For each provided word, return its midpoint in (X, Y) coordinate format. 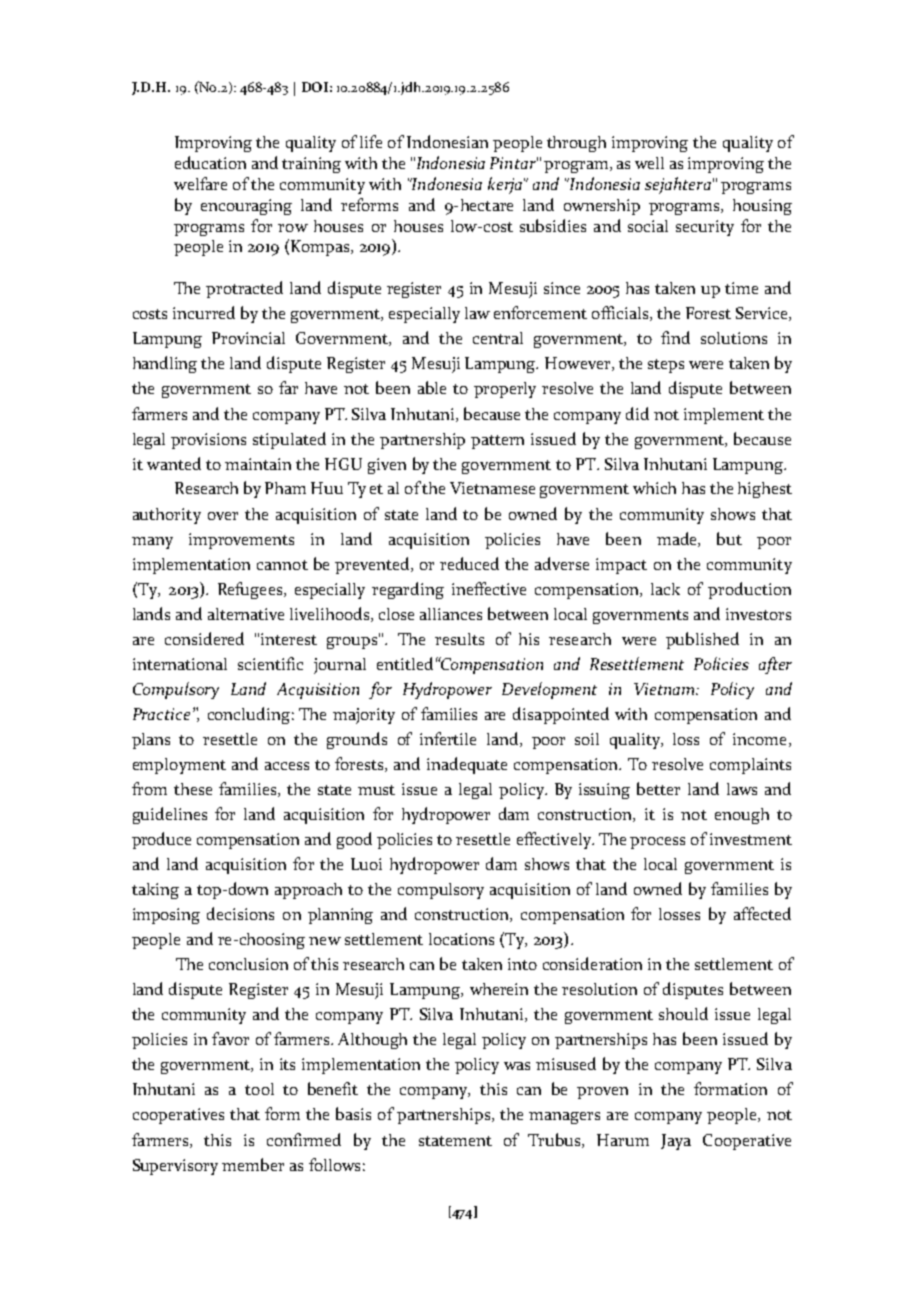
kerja (506, 185)
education (210, 162)
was (517, 1066)
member (253, 1164)
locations (461, 939)
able (432, 387)
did (637, 413)
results (459, 639)
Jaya (676, 1142)
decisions (240, 913)
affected (762, 913)
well (649, 163)
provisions (208, 441)
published (702, 640)
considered (204, 638)
